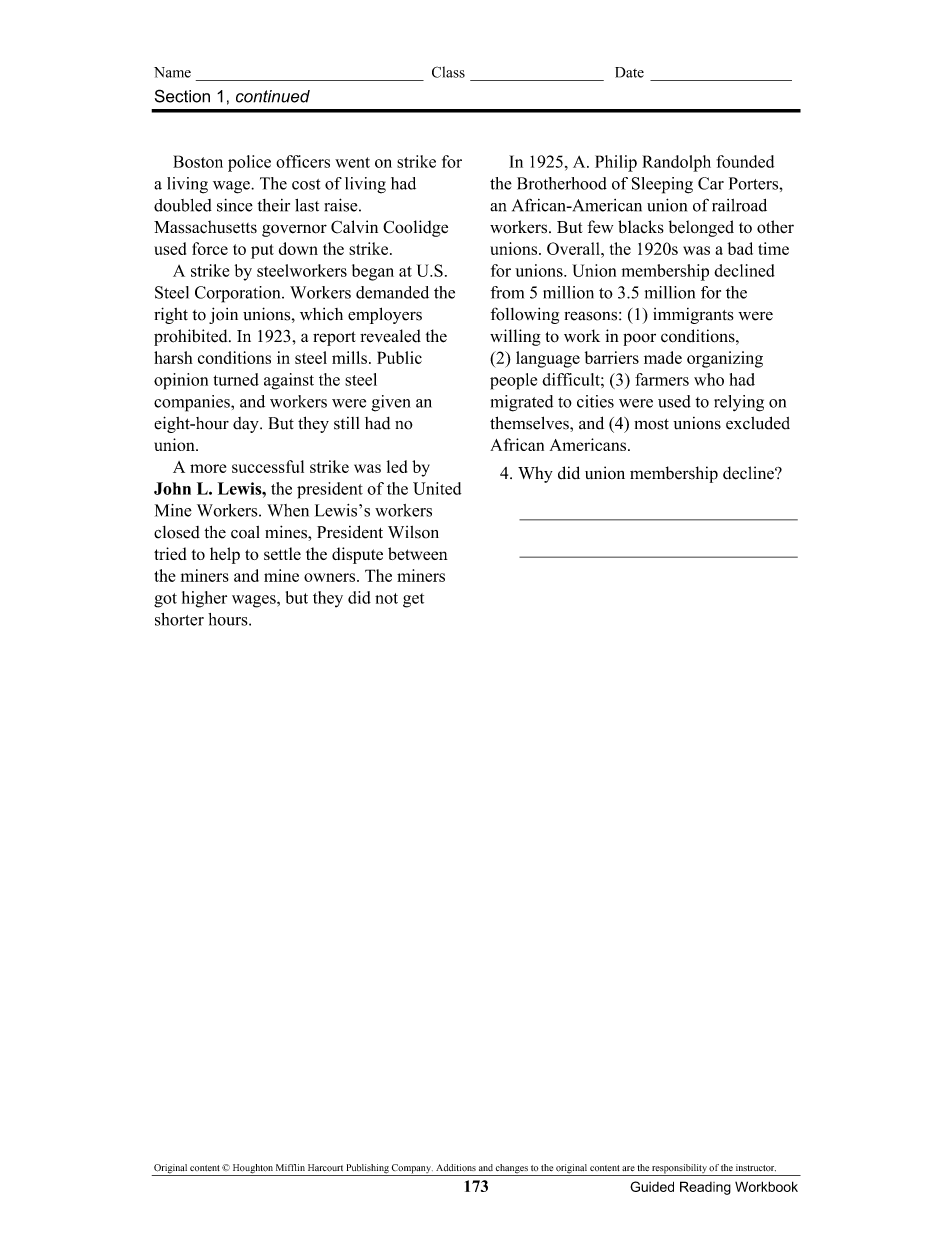 This screenshot has width=952, height=1233. I want to click on most, so click(651, 424).
